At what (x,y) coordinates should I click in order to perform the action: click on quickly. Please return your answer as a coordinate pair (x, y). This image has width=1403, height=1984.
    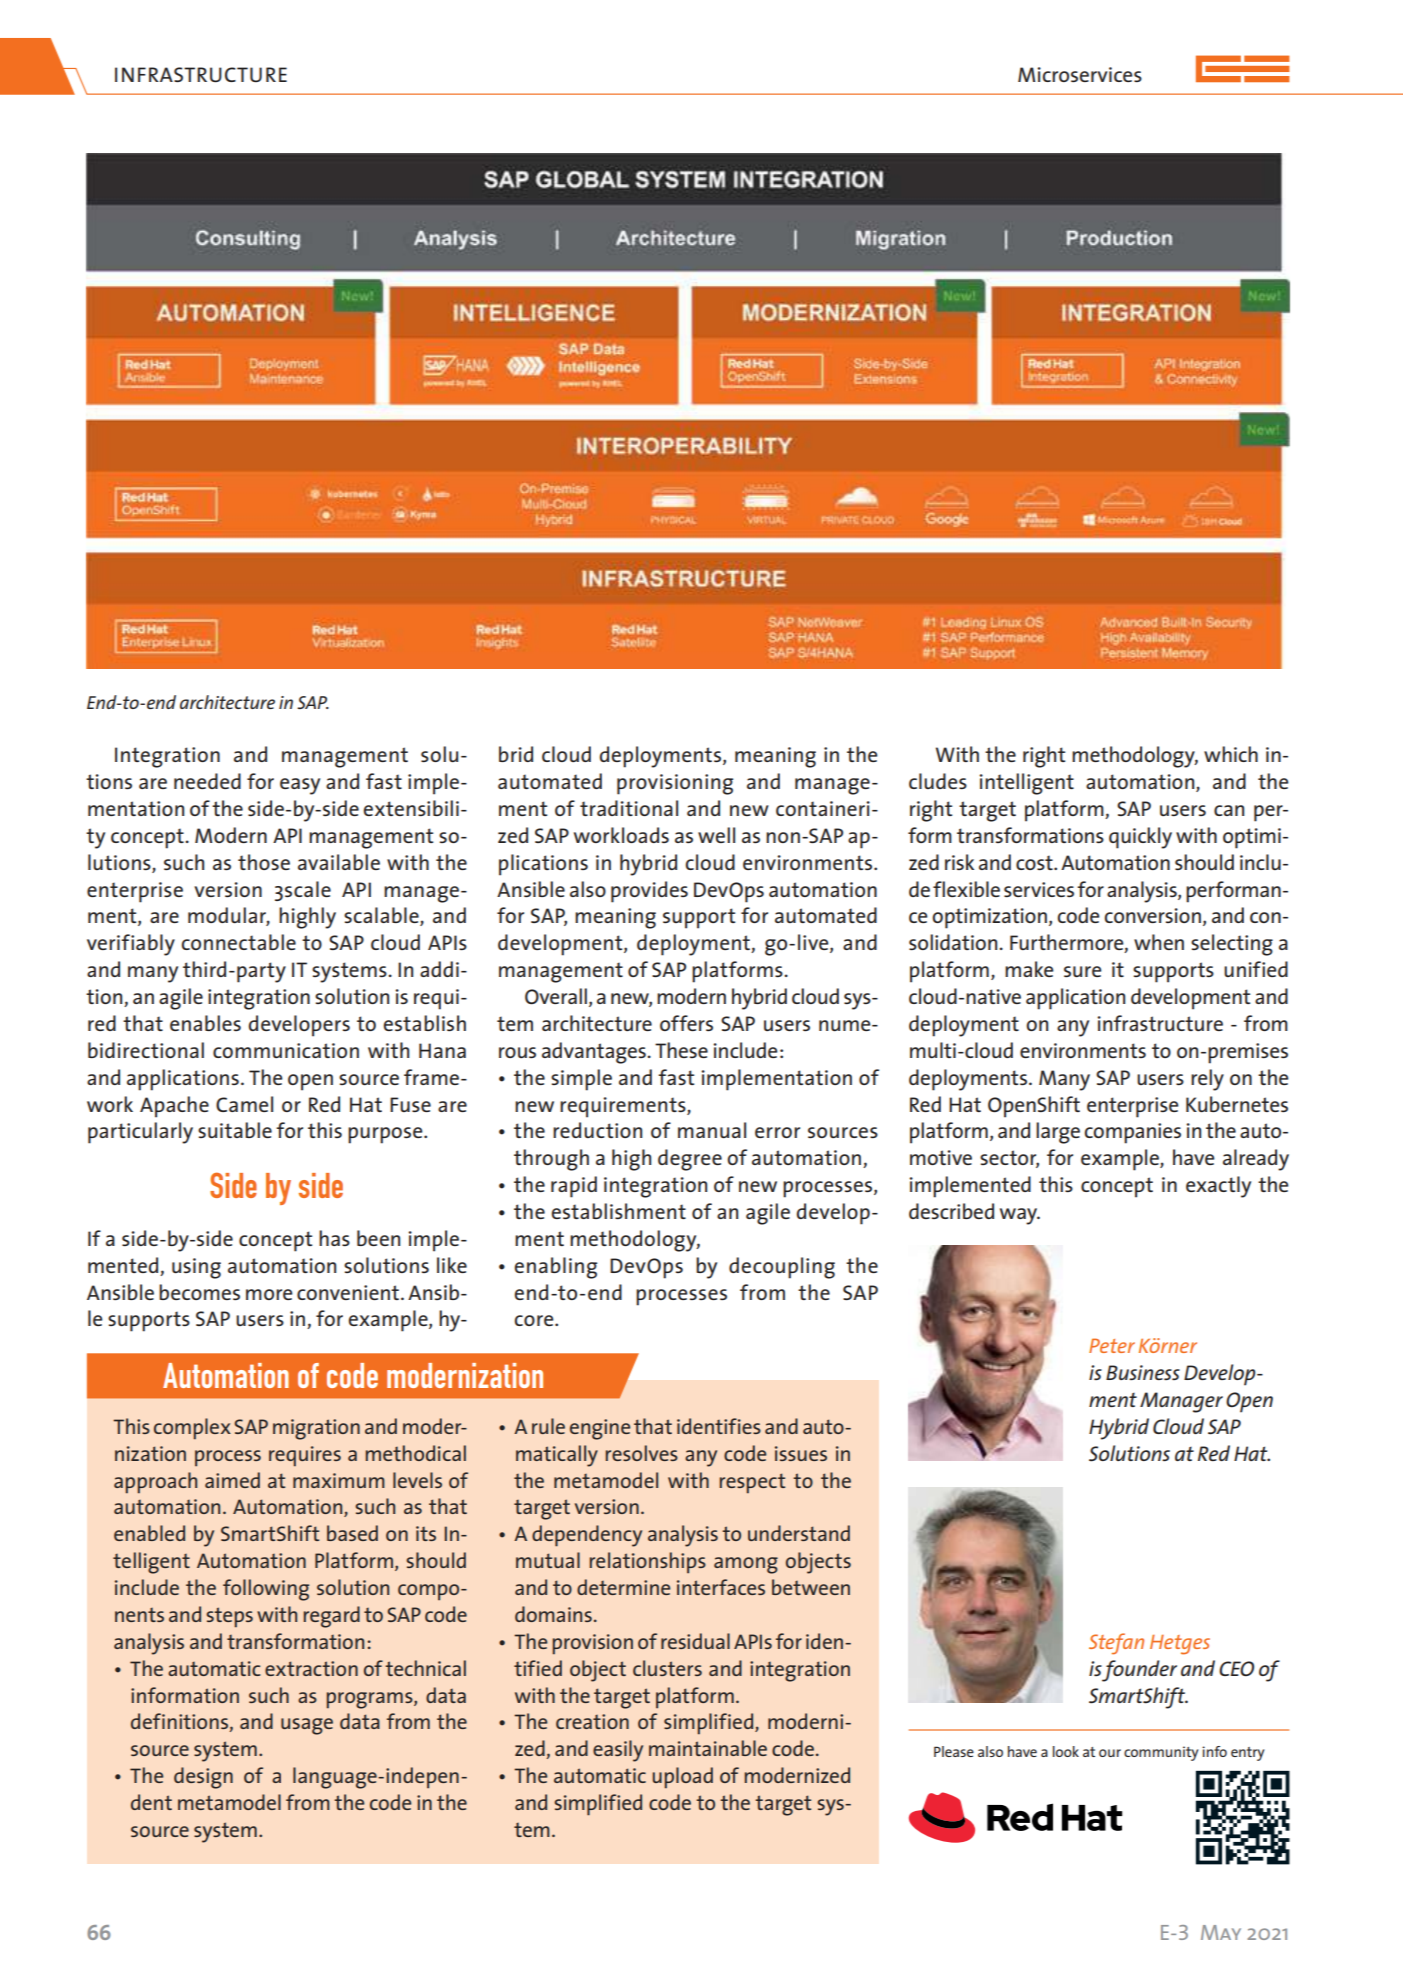
    Looking at the image, I should click on (1140, 838).
